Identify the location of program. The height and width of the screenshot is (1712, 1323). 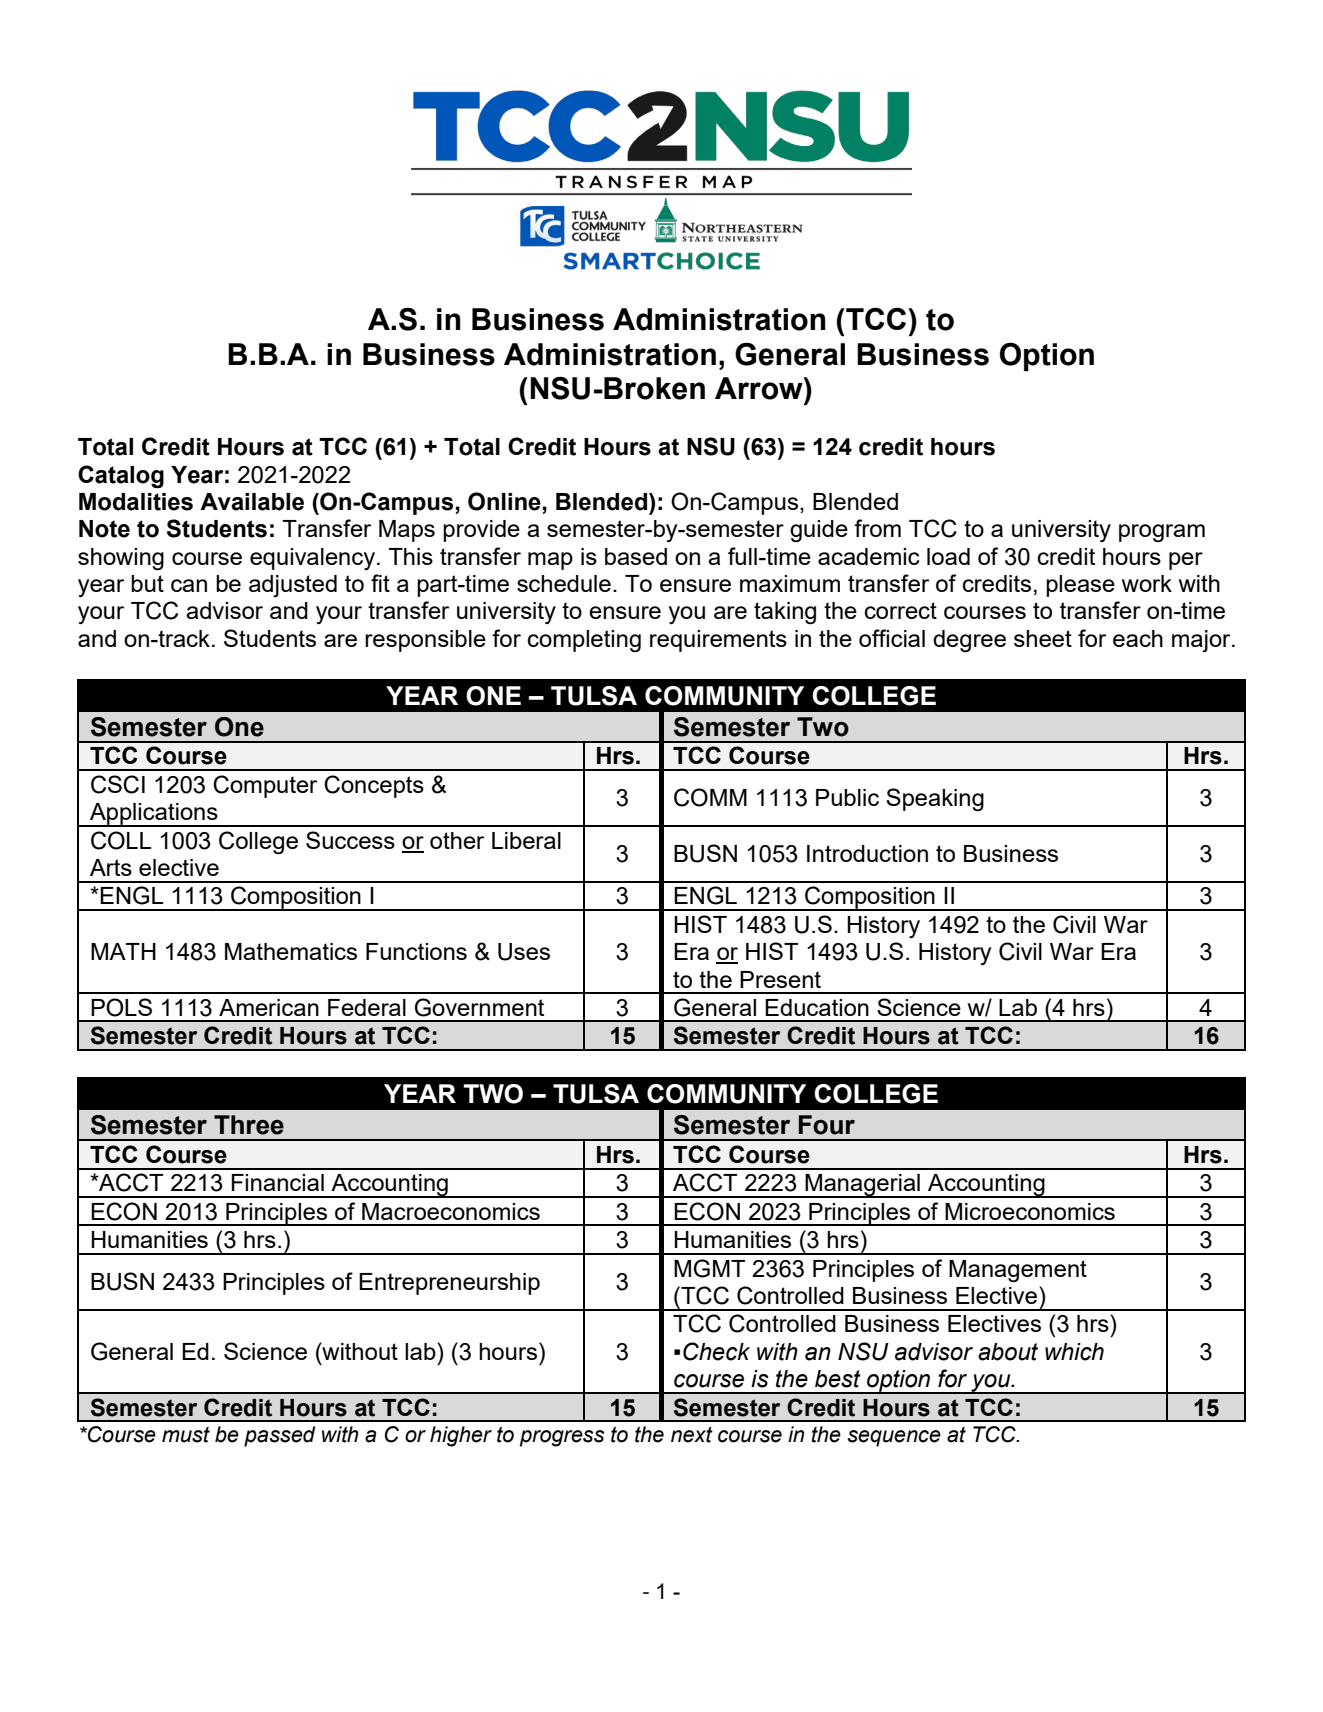
(1162, 533).
